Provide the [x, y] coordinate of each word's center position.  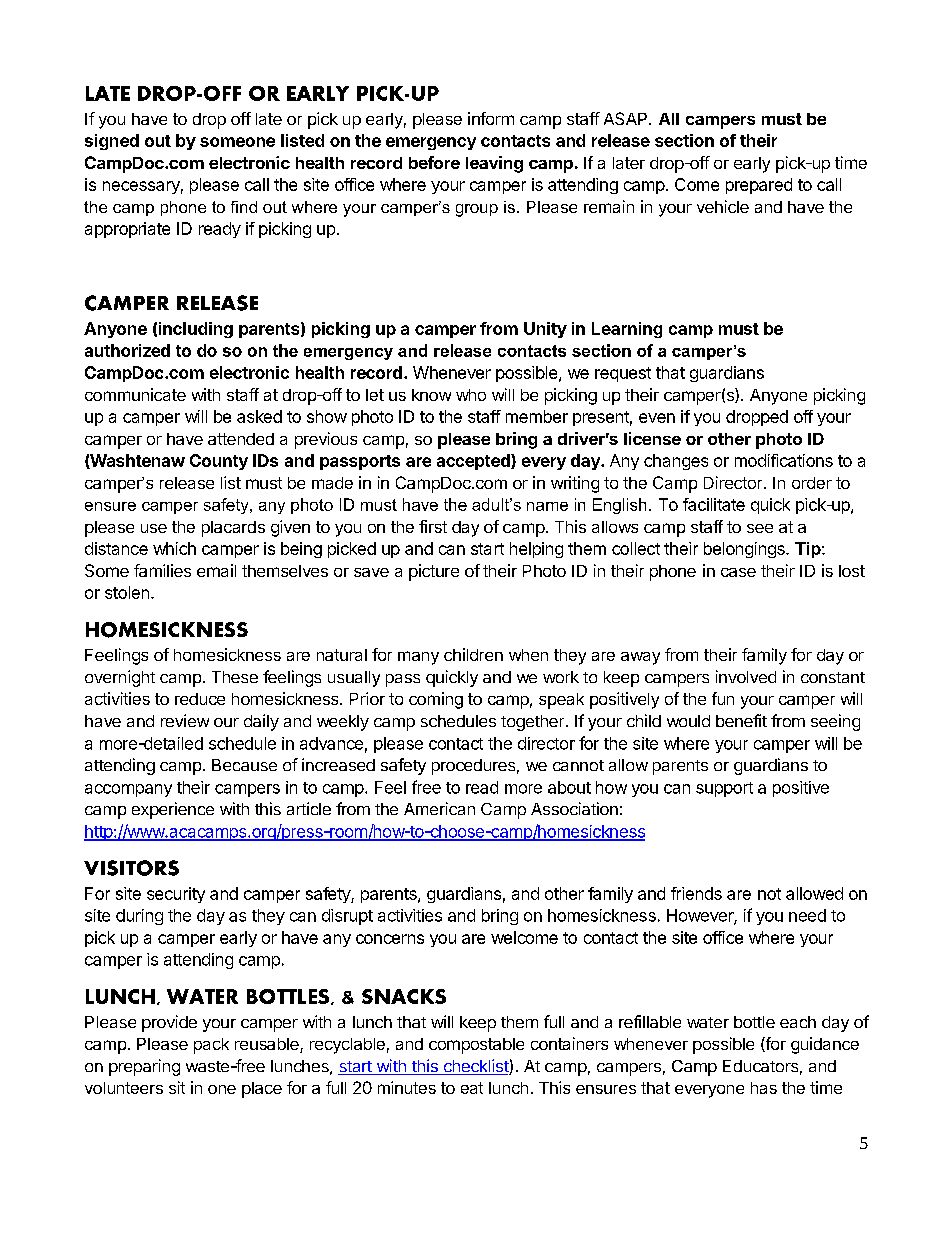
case [738, 572]
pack [211, 1046]
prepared [759, 186]
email [216, 570]
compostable [476, 1046]
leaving [494, 164]
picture [434, 572]
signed [112, 142]
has [764, 1088]
